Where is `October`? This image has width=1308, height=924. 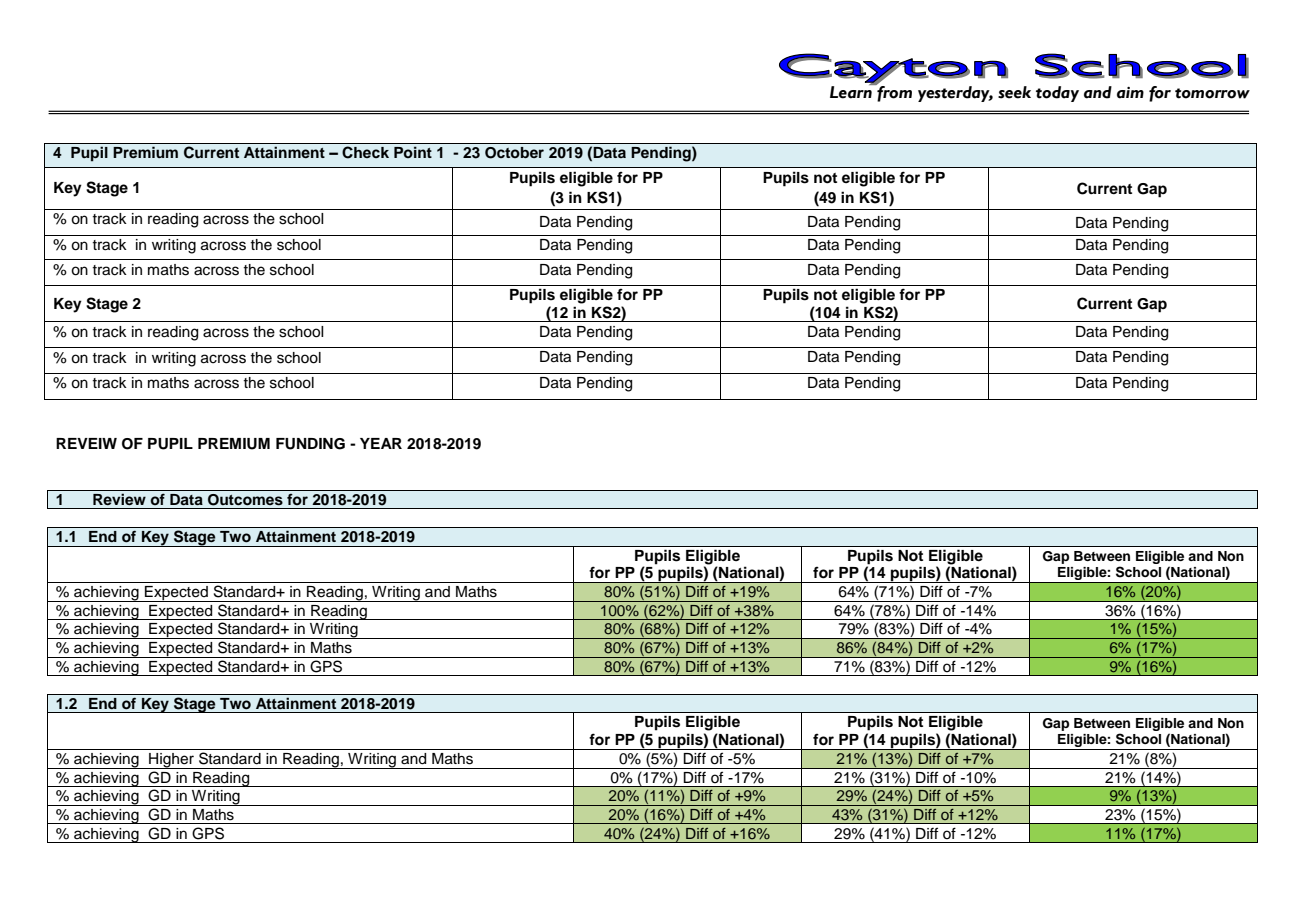
October is located at coordinates (514, 153).
